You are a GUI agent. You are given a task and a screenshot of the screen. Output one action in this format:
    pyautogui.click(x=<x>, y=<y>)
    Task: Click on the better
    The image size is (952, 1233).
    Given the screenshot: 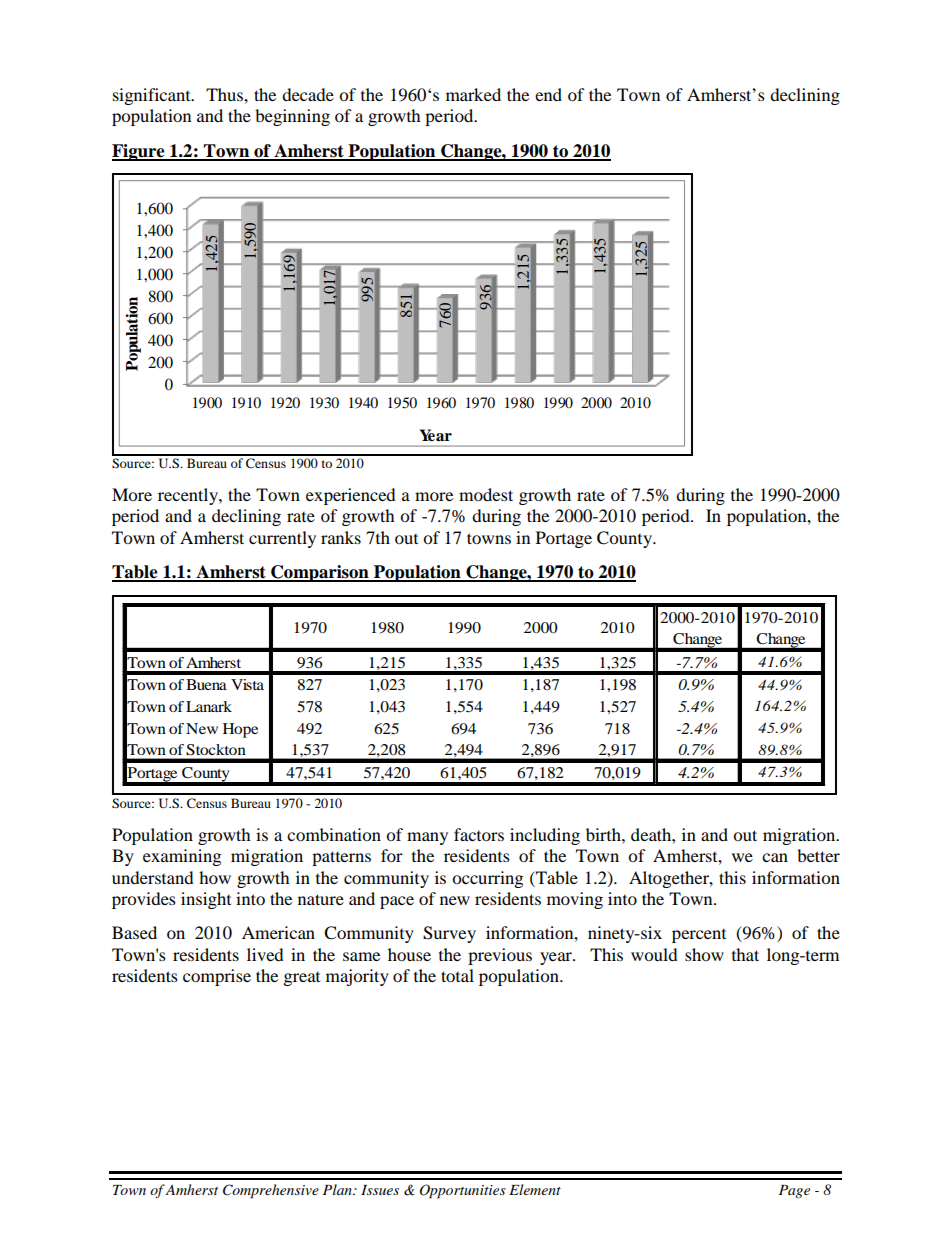 What is the action you would take?
    pyautogui.click(x=818, y=855)
